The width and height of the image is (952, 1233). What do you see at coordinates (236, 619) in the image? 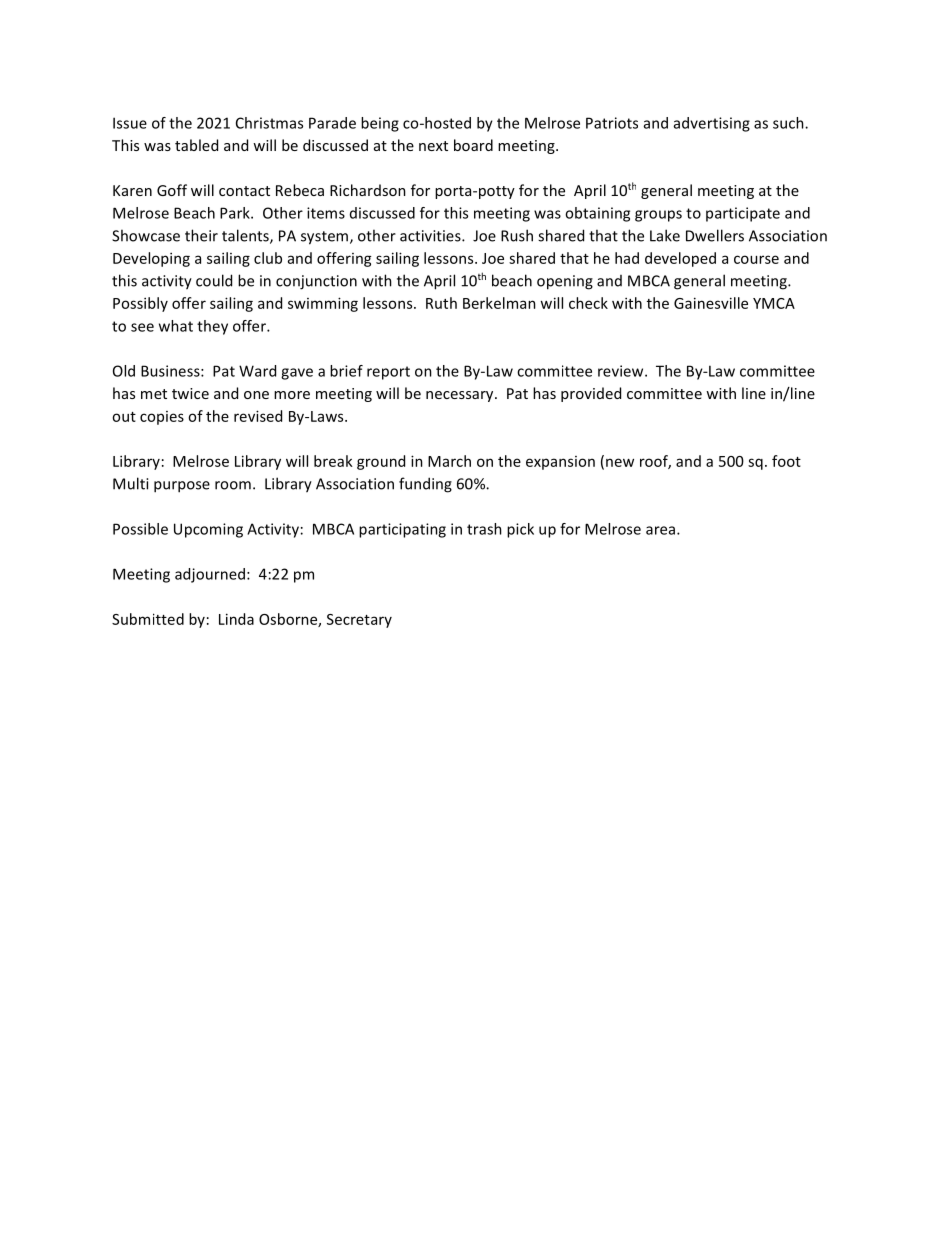
I see `Linda` at bounding box center [236, 619].
